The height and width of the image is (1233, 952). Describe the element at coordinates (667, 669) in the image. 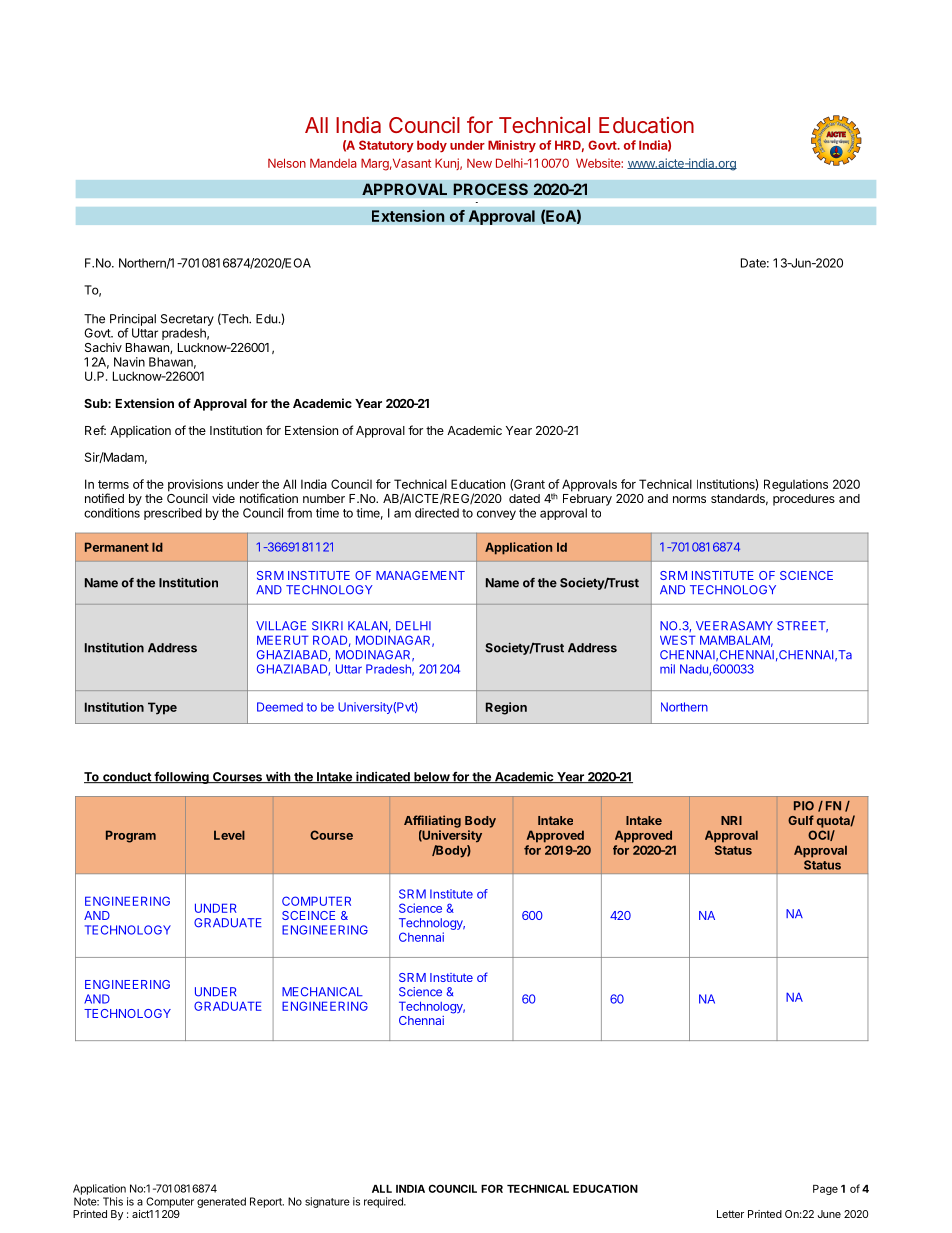

I see `mil` at that location.
